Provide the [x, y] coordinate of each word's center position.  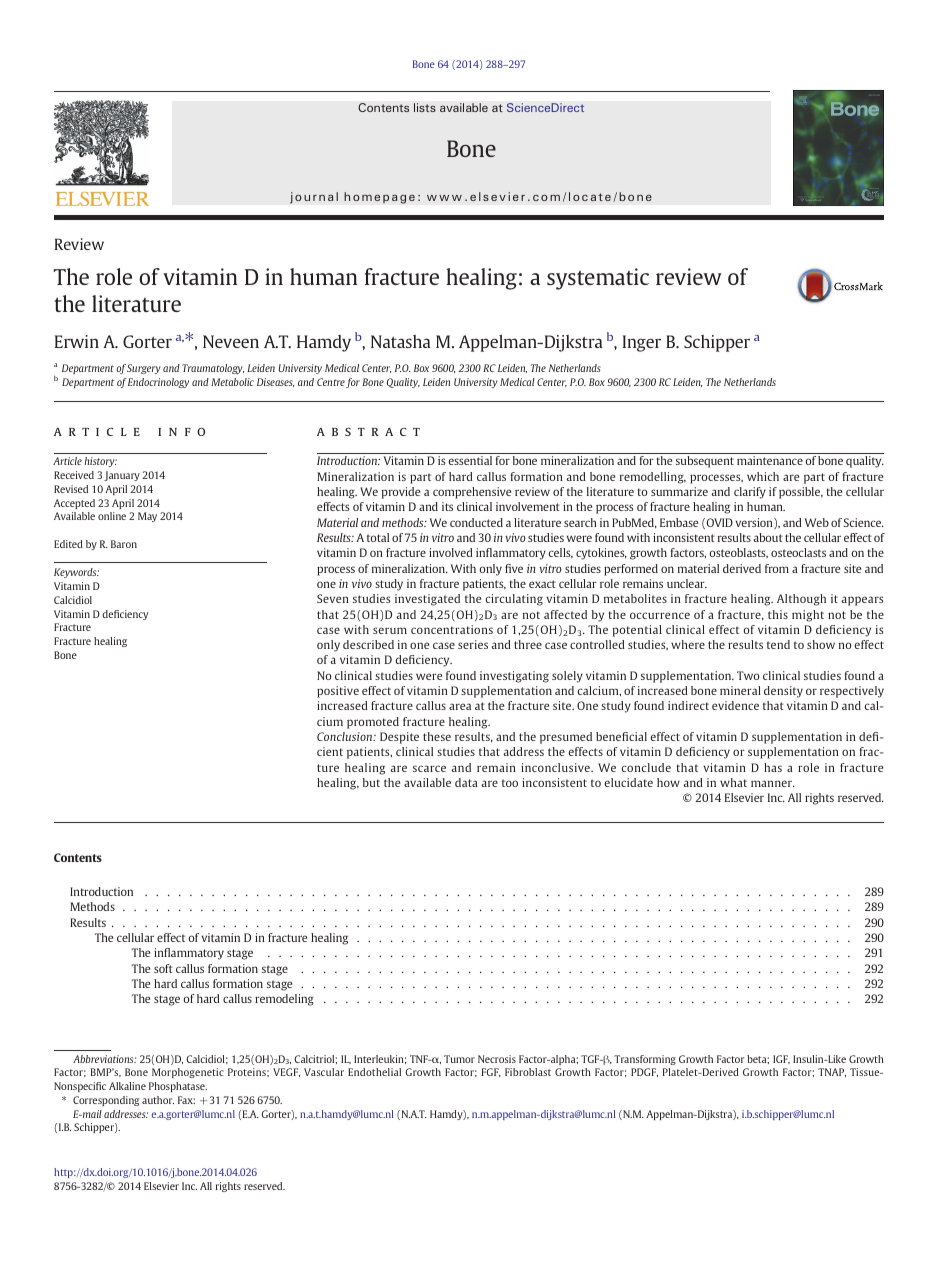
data [466, 782]
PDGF [644, 1072]
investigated [427, 600]
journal [314, 198]
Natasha [401, 341]
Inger [642, 343]
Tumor [459, 1059]
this [778, 614]
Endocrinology [158, 383]
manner [773, 783]
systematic [598, 279]
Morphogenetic [188, 1073]
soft [163, 968]
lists [425, 107]
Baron [124, 544]
